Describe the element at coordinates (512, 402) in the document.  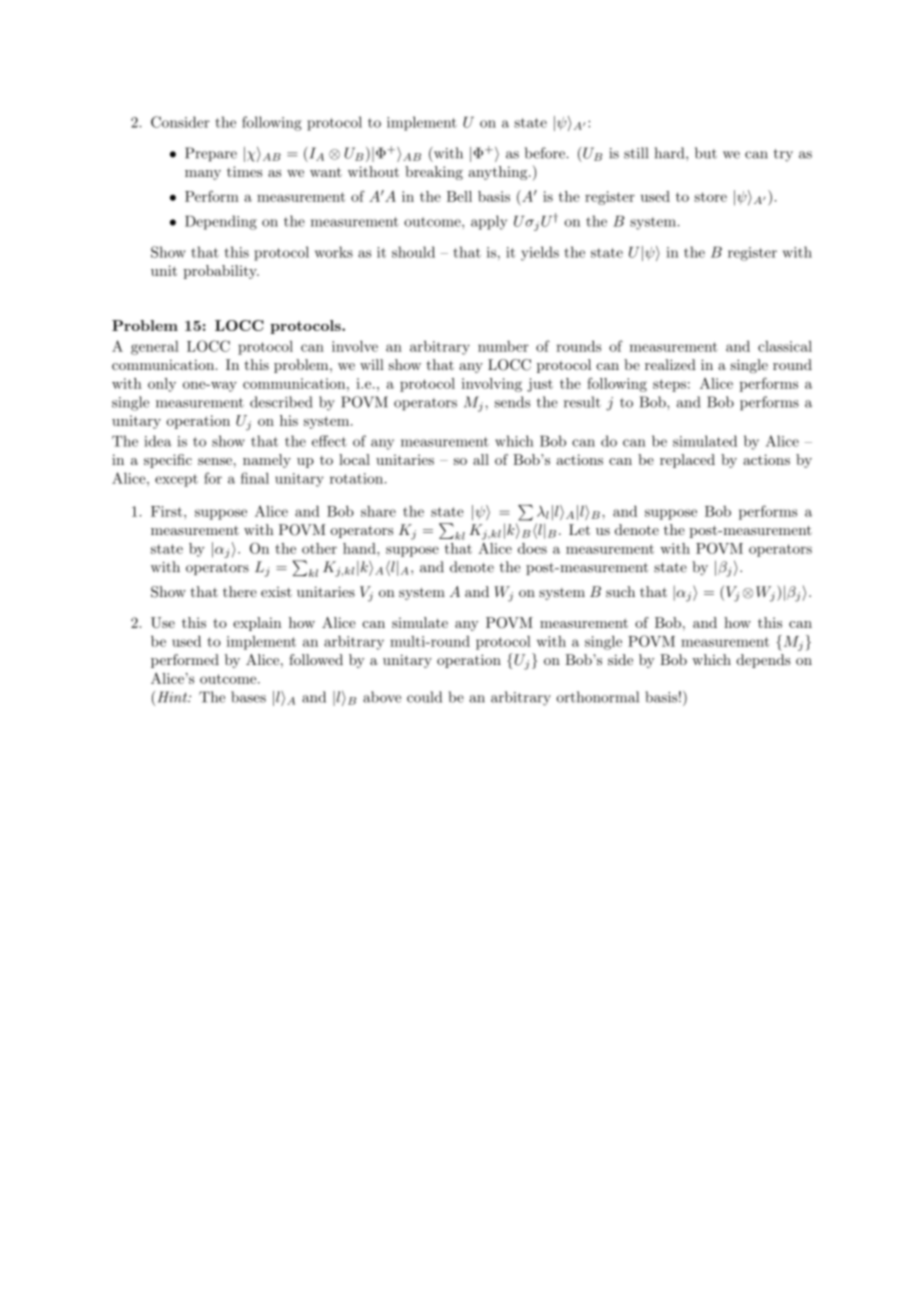
I see `sends` at that location.
